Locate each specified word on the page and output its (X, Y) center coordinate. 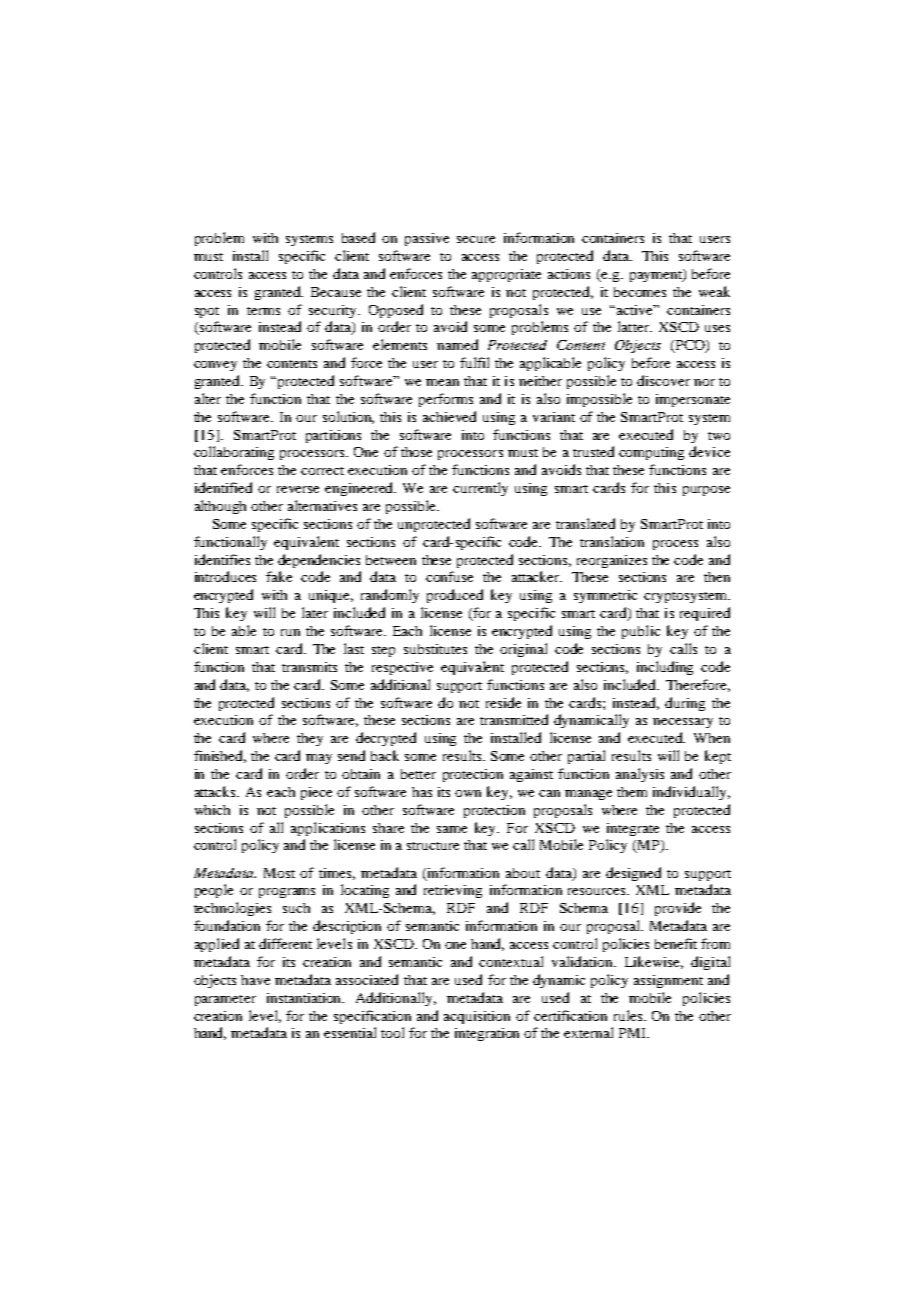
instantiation (305, 998)
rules (629, 1015)
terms (263, 311)
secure (476, 239)
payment (657, 275)
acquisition (477, 1017)
